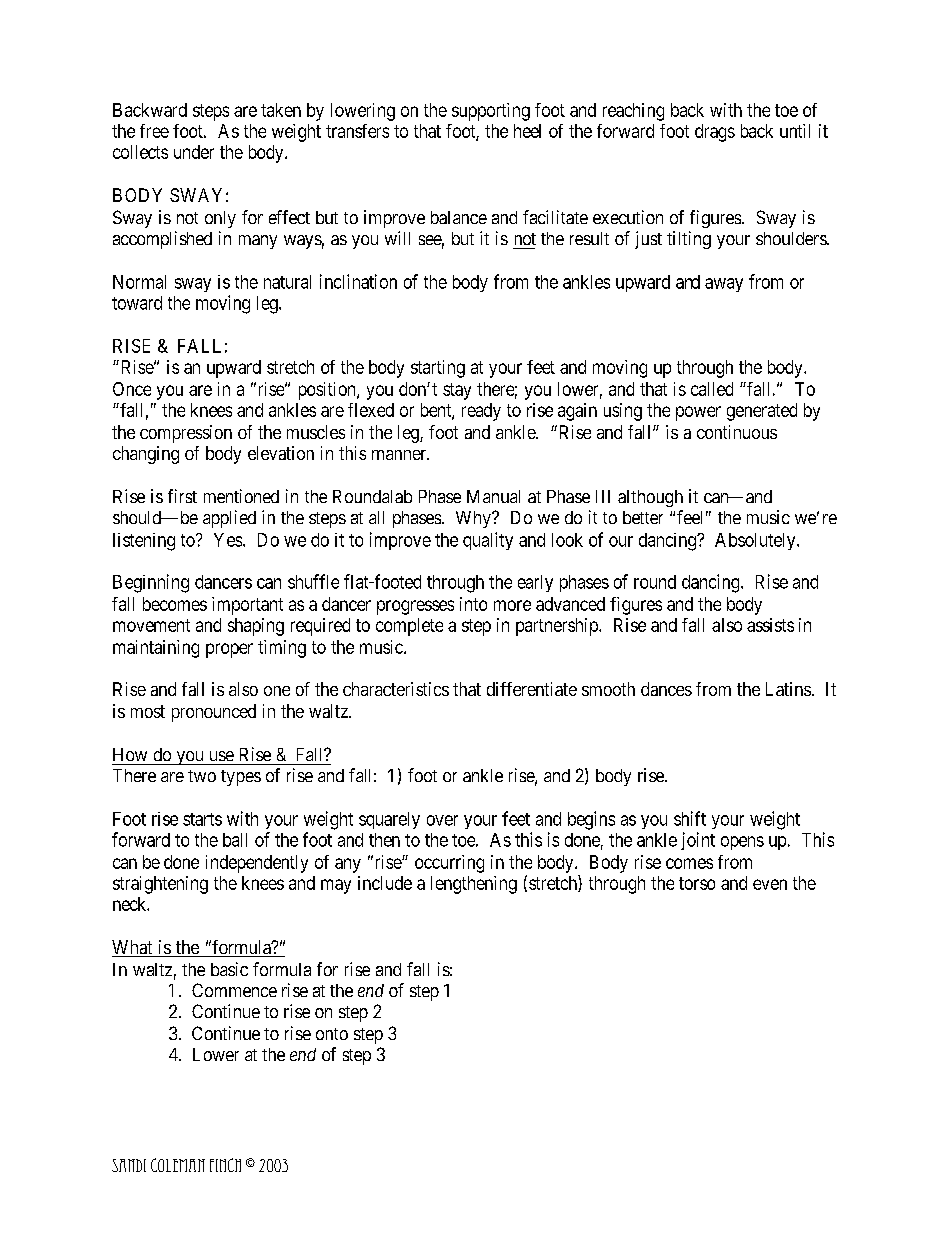 The width and height of the screenshot is (952, 1233). What do you see at coordinates (715, 133) in the screenshot?
I see `drags` at bounding box center [715, 133].
